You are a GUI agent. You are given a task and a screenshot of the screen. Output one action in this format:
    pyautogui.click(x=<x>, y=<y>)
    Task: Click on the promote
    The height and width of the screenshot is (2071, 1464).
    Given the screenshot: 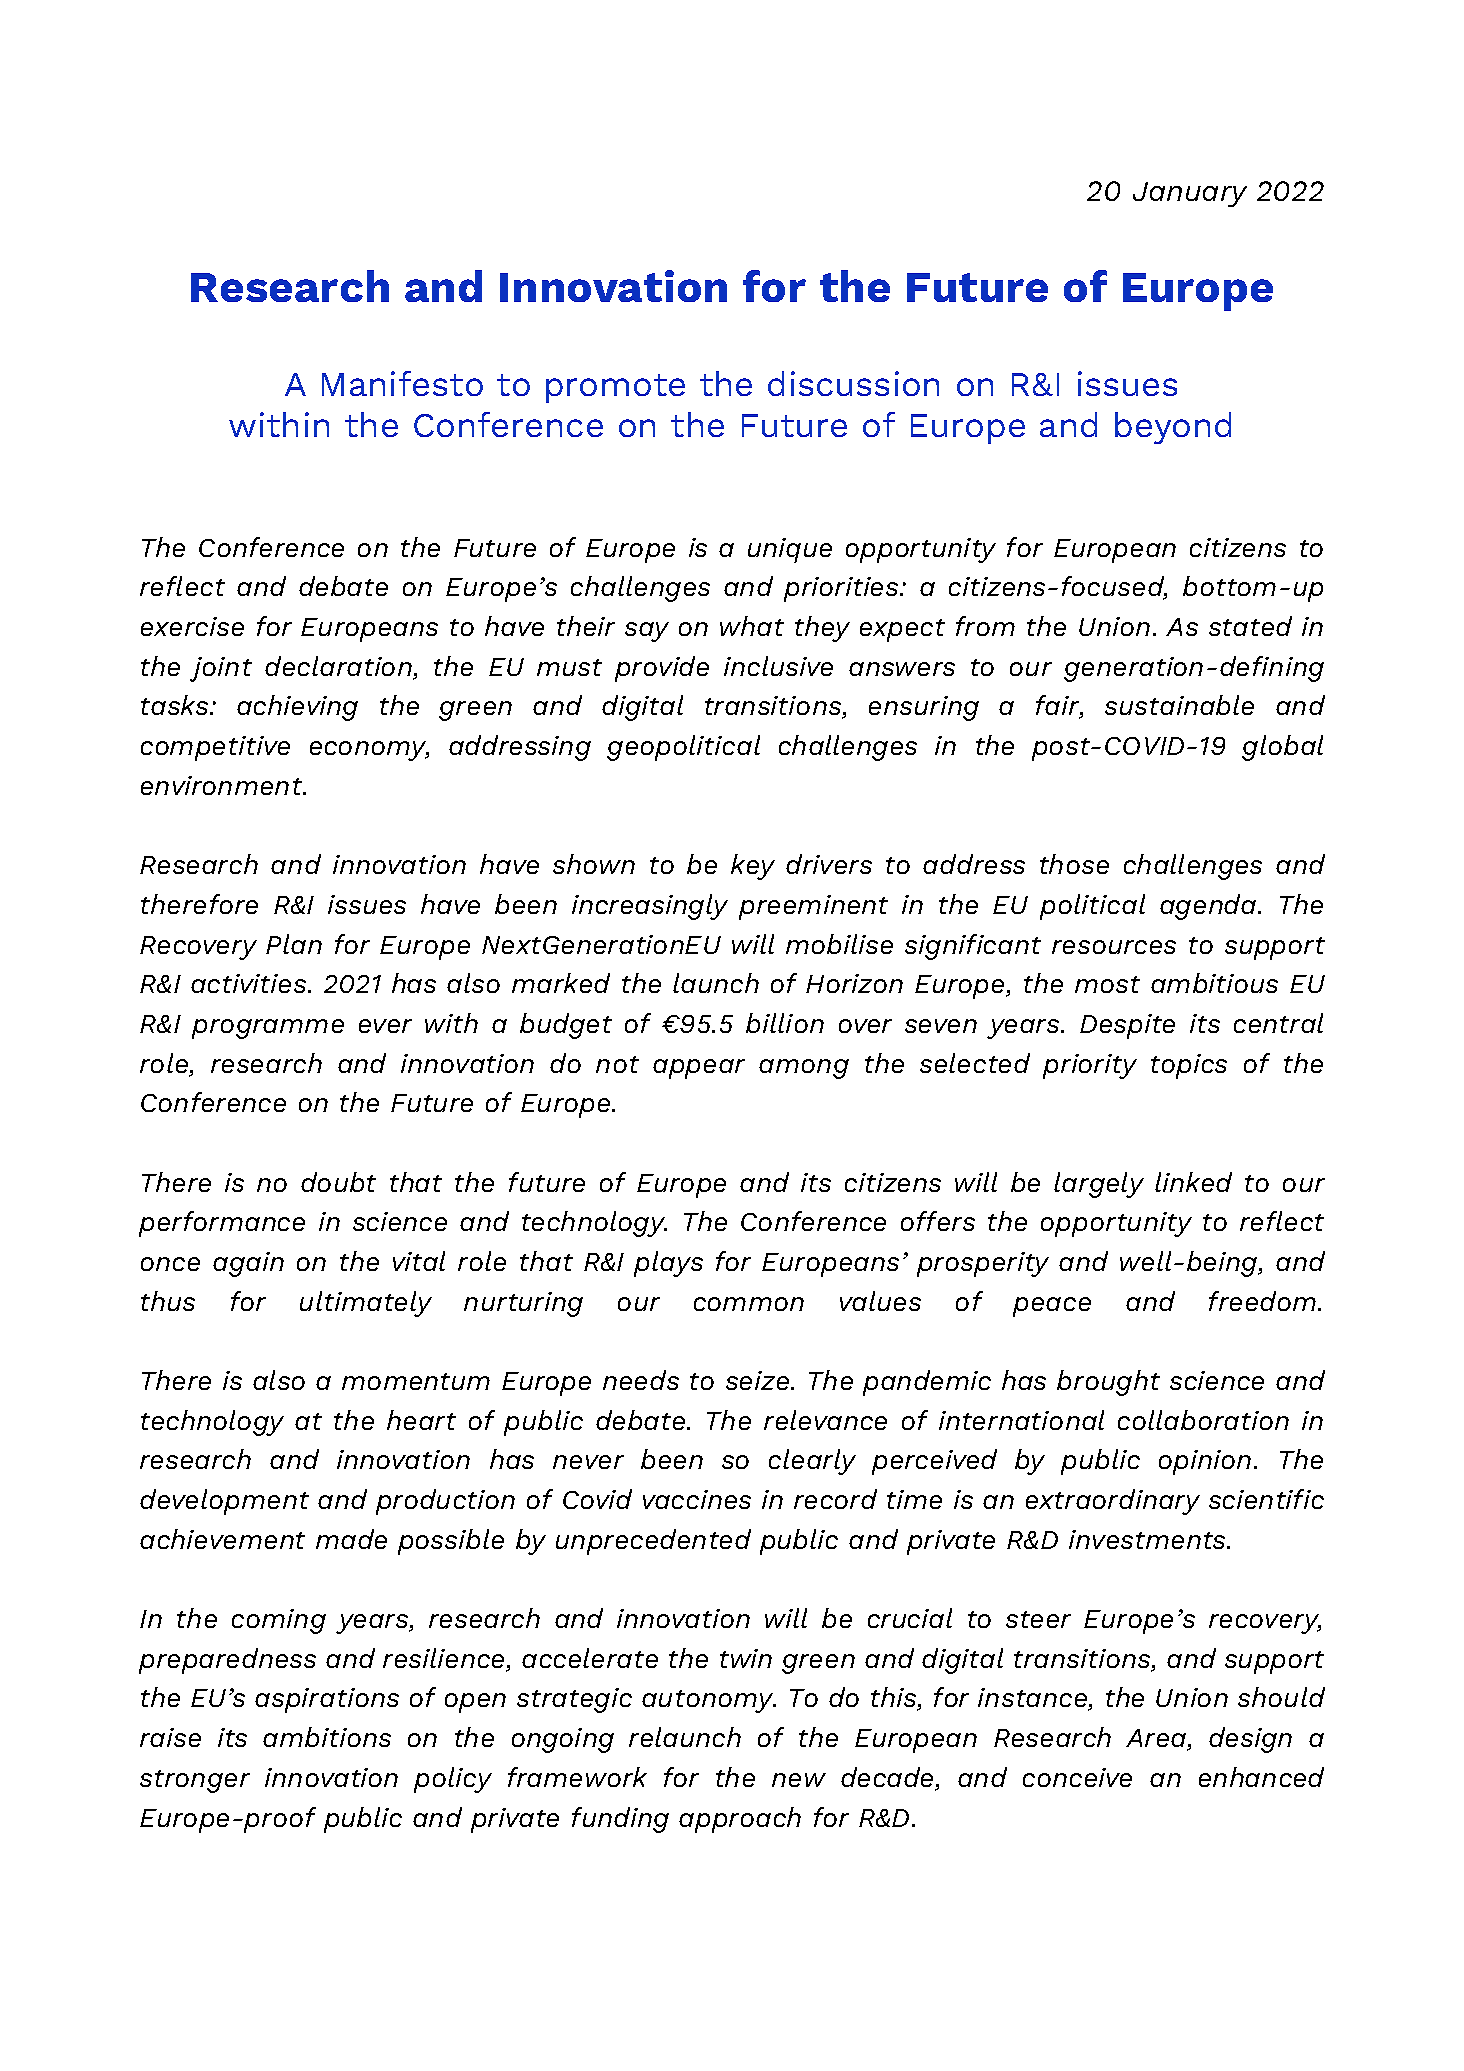 What is the action you would take?
    pyautogui.click(x=615, y=388)
